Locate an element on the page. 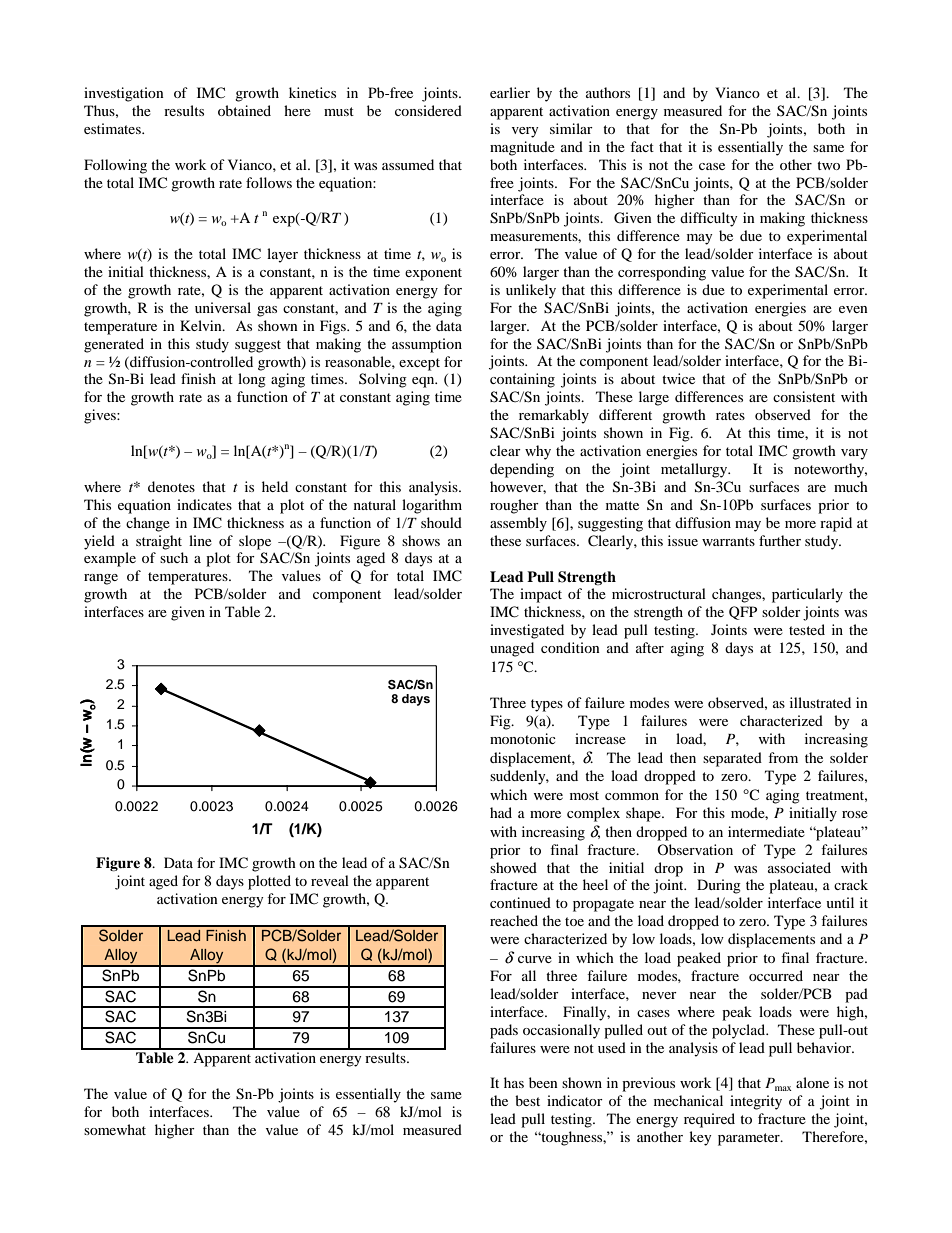 This document has width=952, height=1233. obtained is located at coordinates (244, 110).
